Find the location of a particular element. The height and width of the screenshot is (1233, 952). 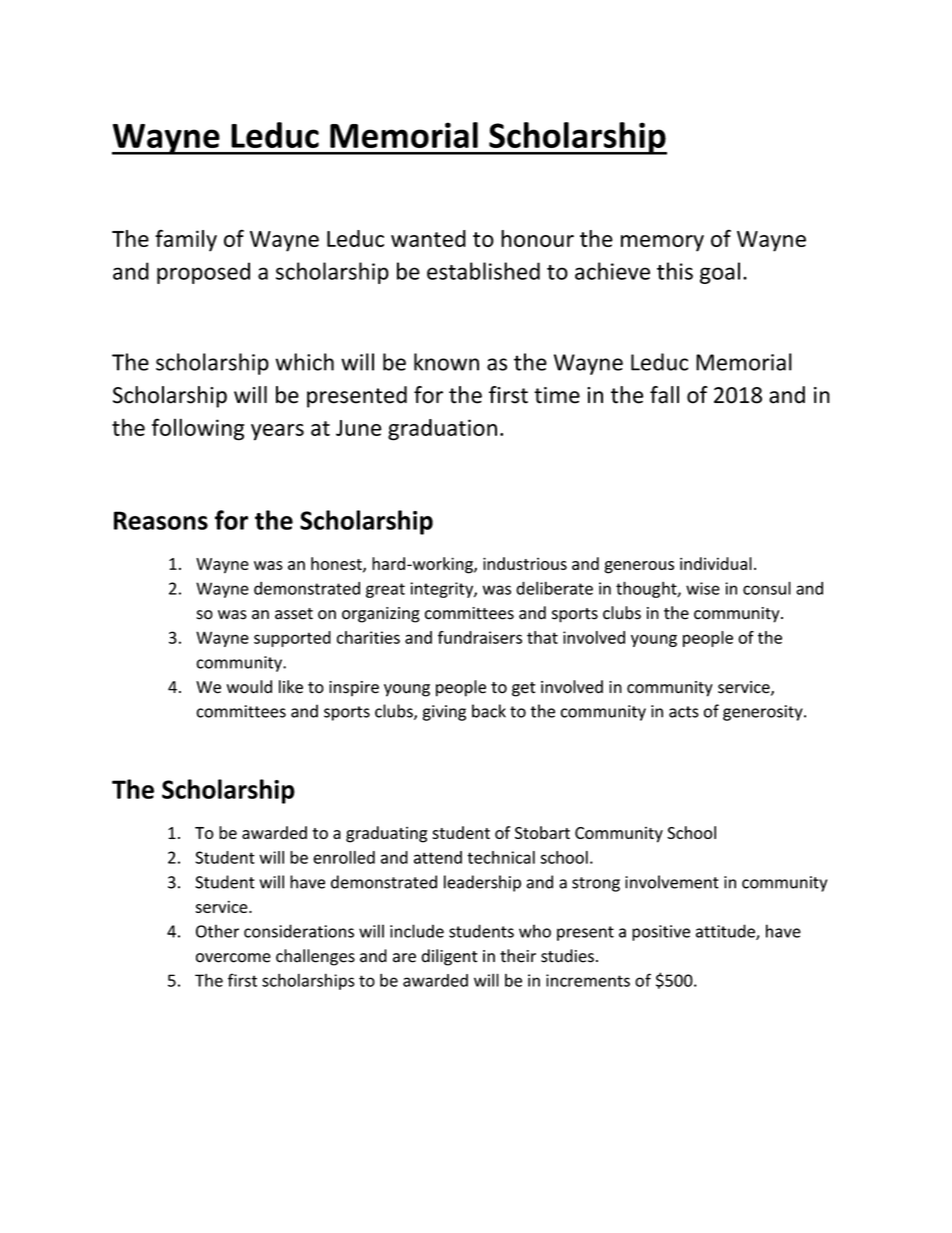

graduation is located at coordinates (442, 430).
